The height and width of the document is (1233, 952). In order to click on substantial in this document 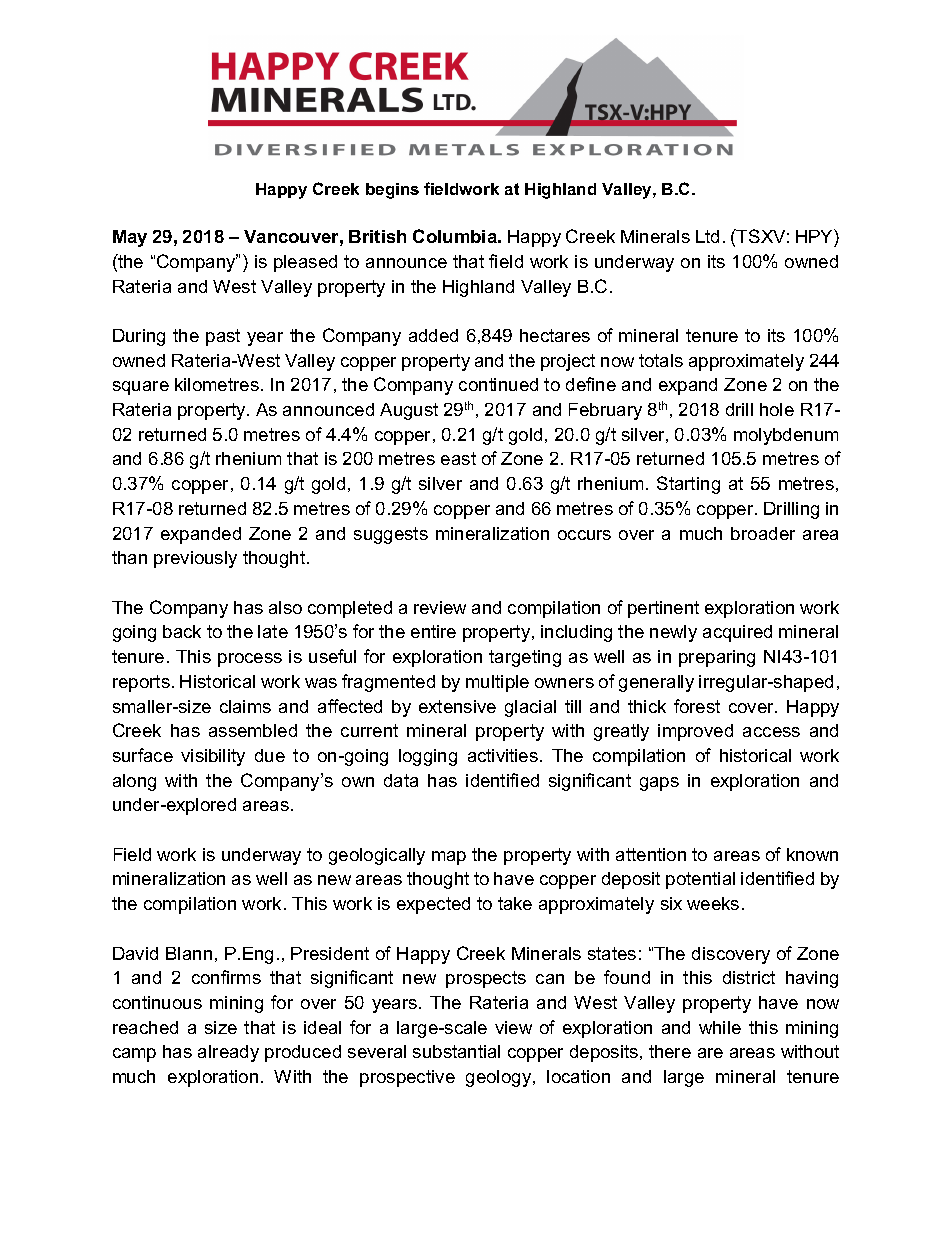, I will do `click(456, 1051)`.
